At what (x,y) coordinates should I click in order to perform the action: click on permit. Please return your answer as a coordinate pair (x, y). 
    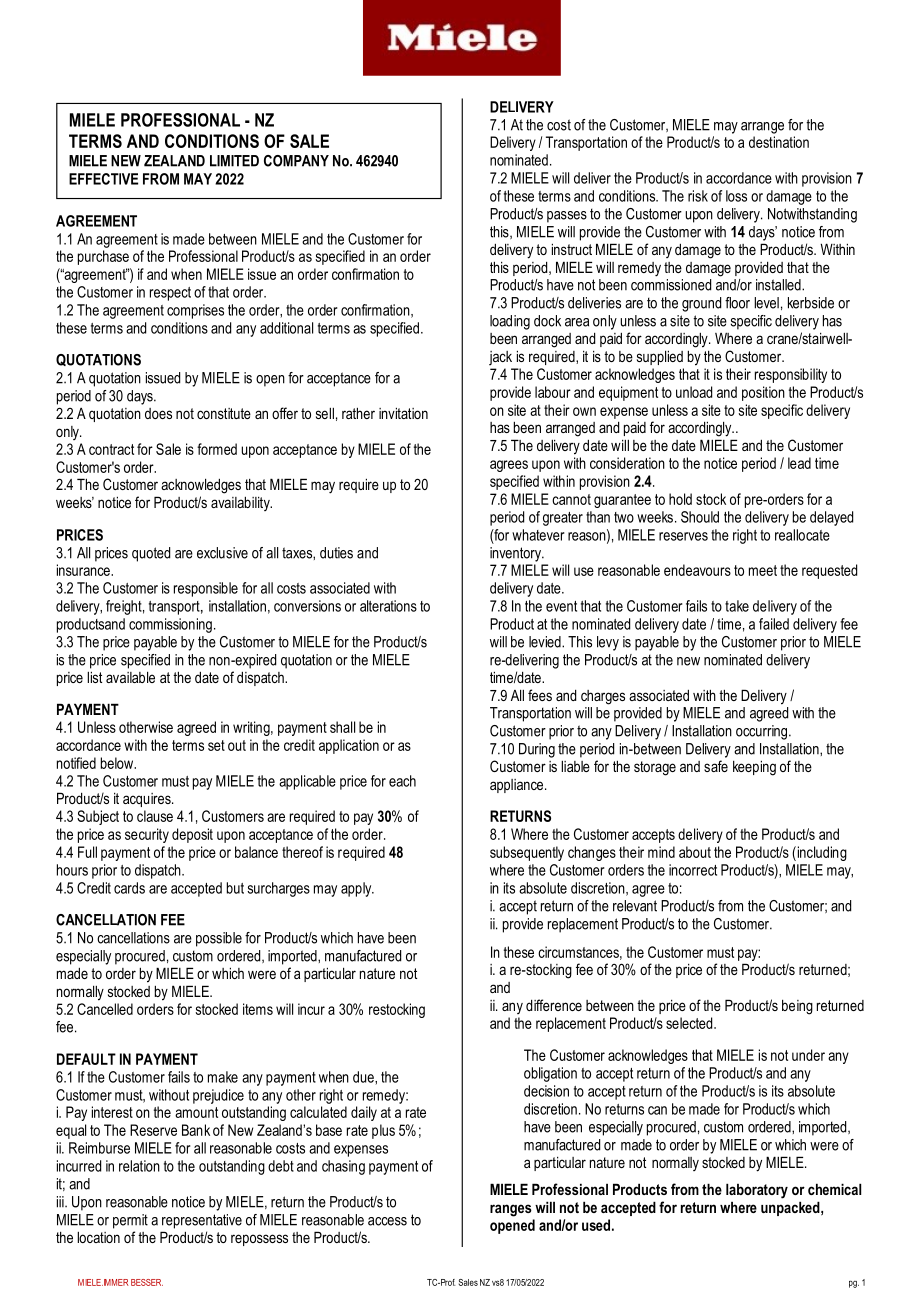
    Looking at the image, I should click on (130, 1221).
